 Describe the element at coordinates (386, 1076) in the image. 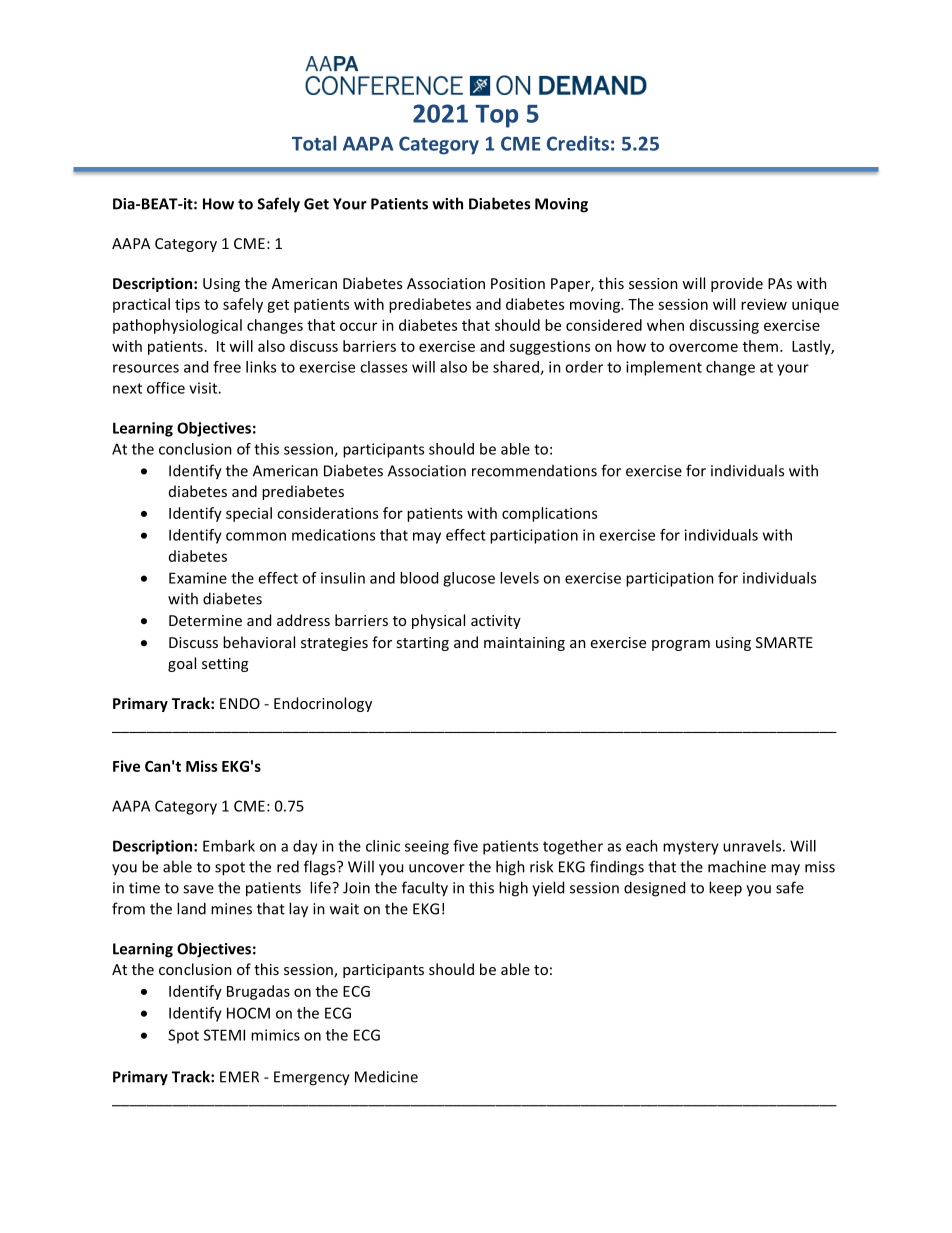

I see `Medicine` at that location.
